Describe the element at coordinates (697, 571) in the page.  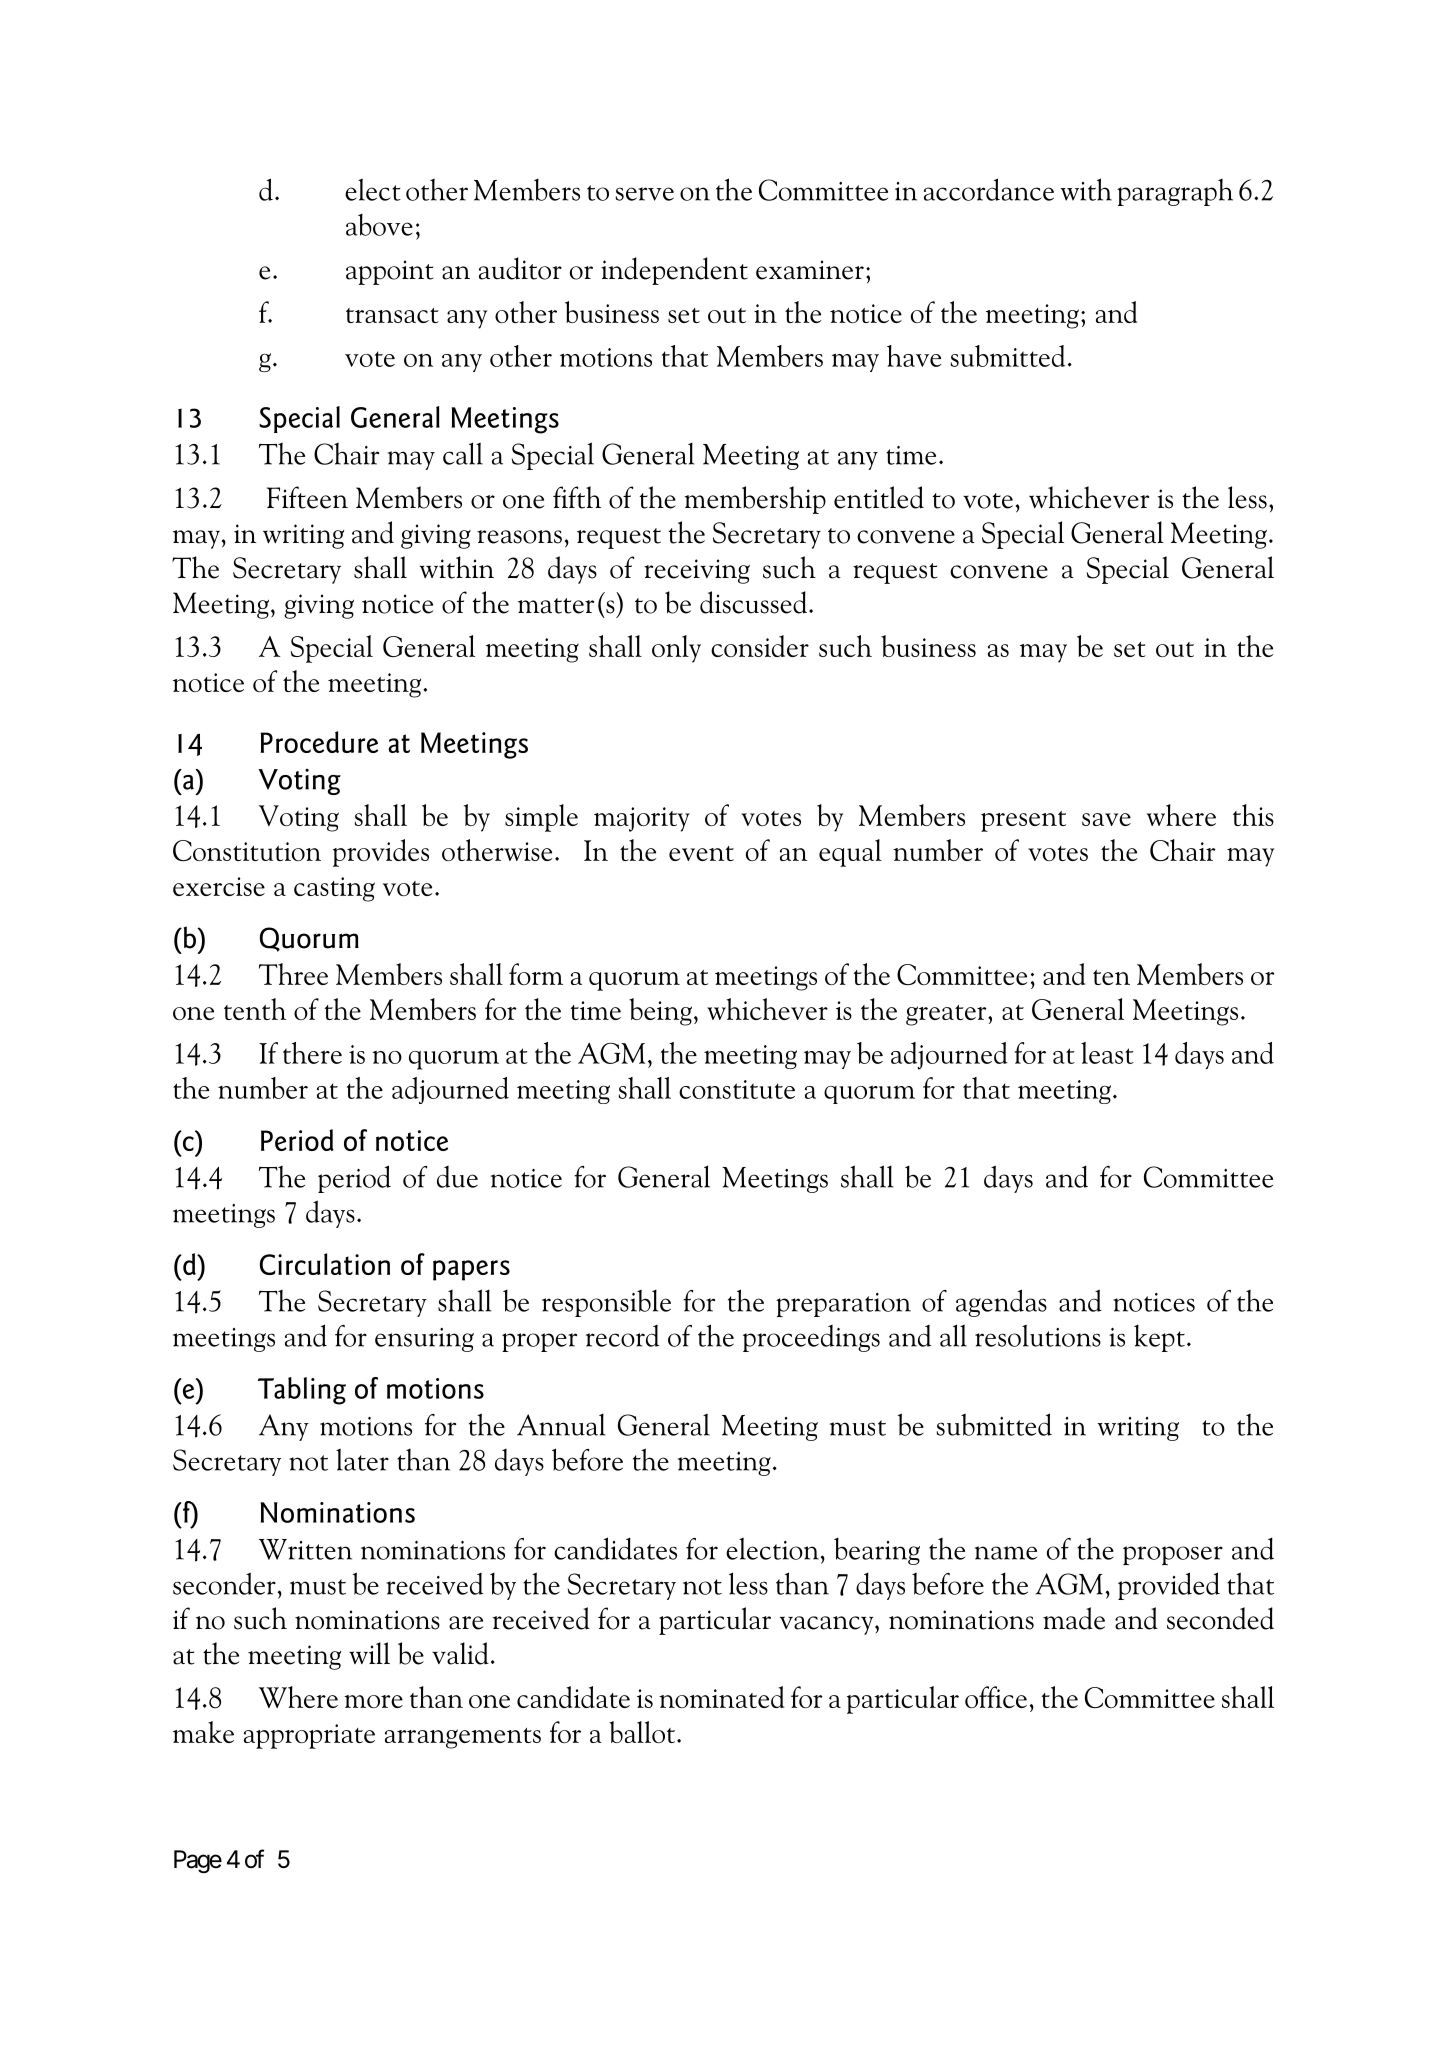
I see `receiving` at that location.
